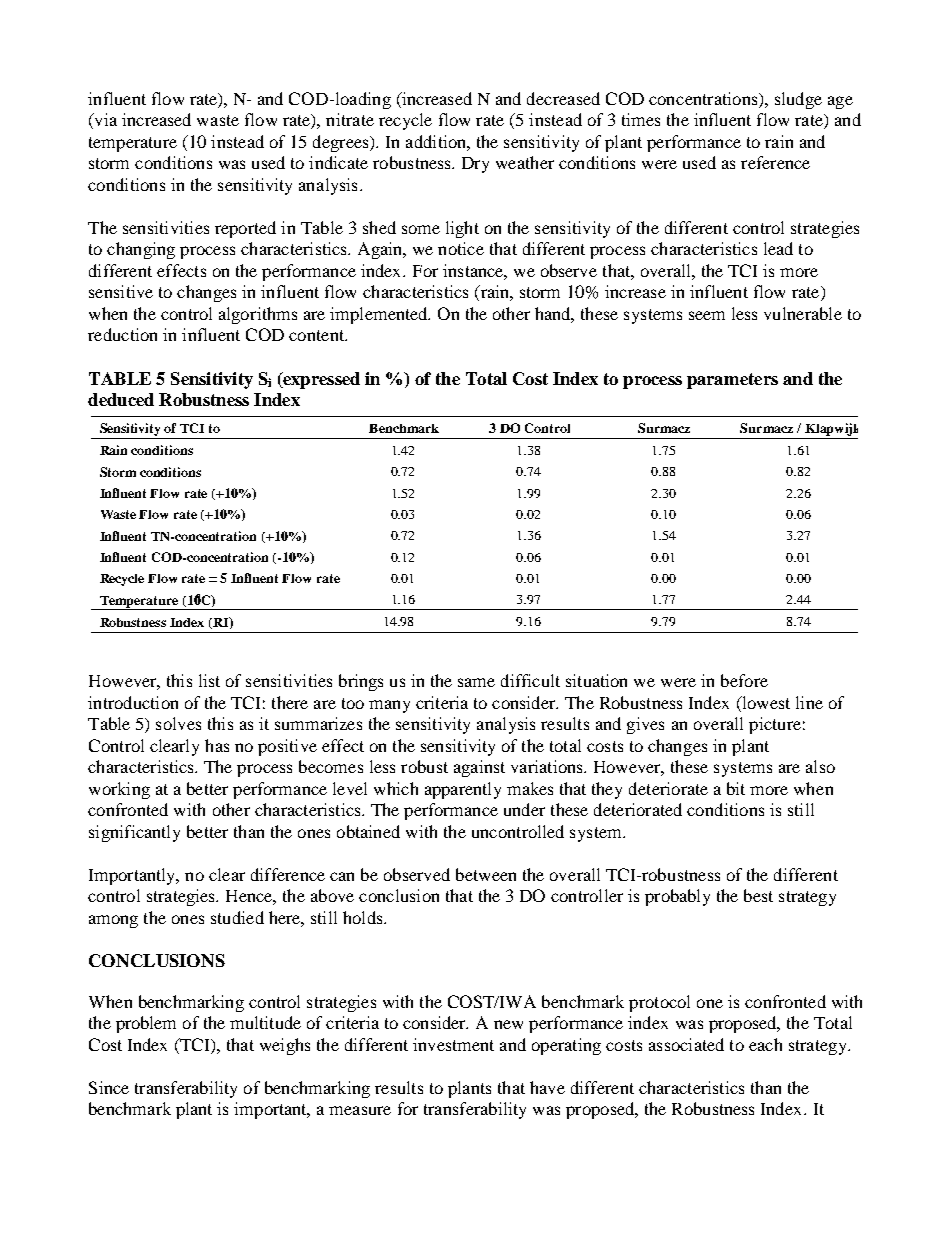 This image has height=1233, width=952. What do you see at coordinates (134, 833) in the image?
I see `significantly` at bounding box center [134, 833].
